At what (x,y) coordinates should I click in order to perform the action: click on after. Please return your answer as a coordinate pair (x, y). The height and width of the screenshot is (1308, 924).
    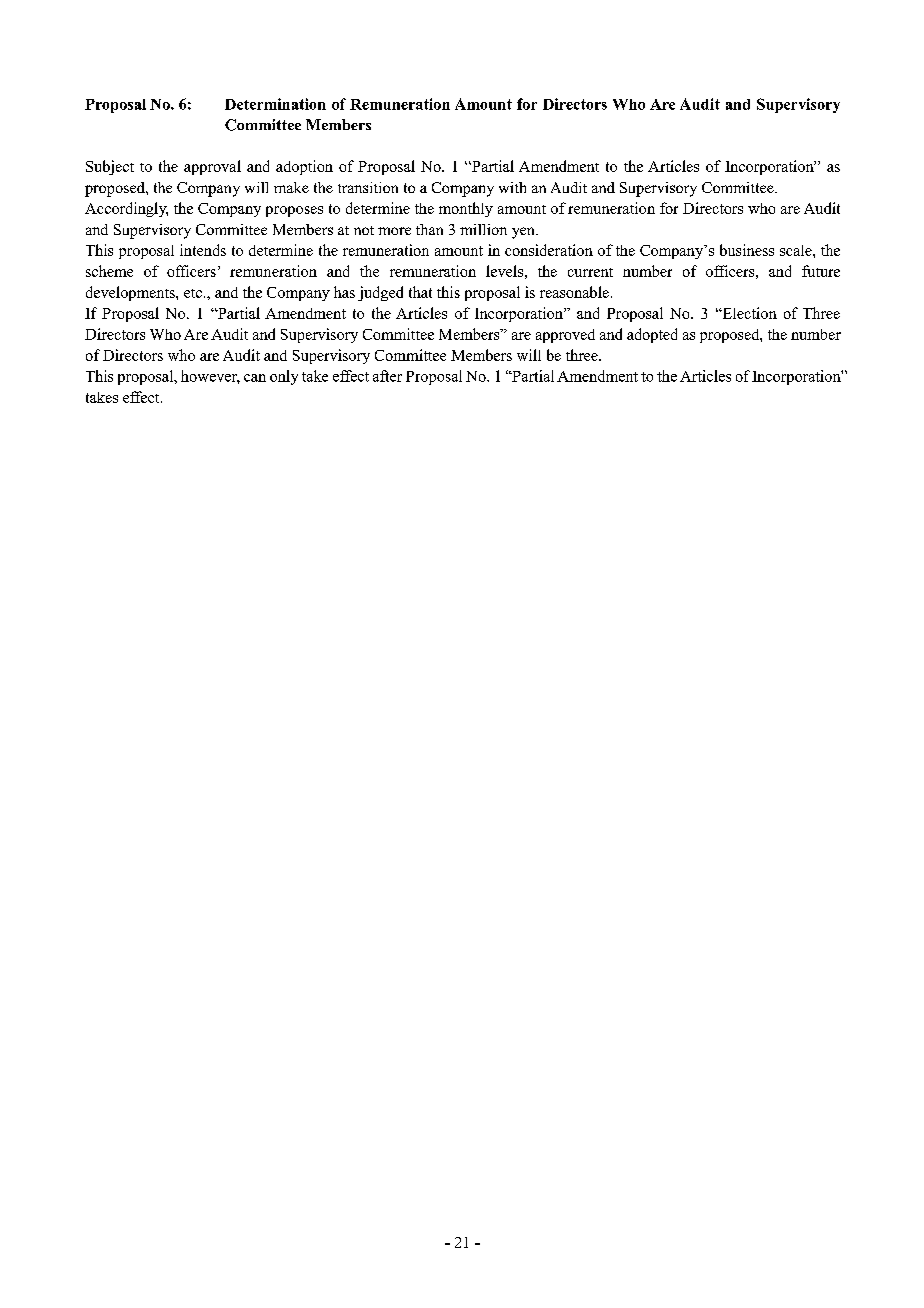
    Looking at the image, I should click on (387, 376).
